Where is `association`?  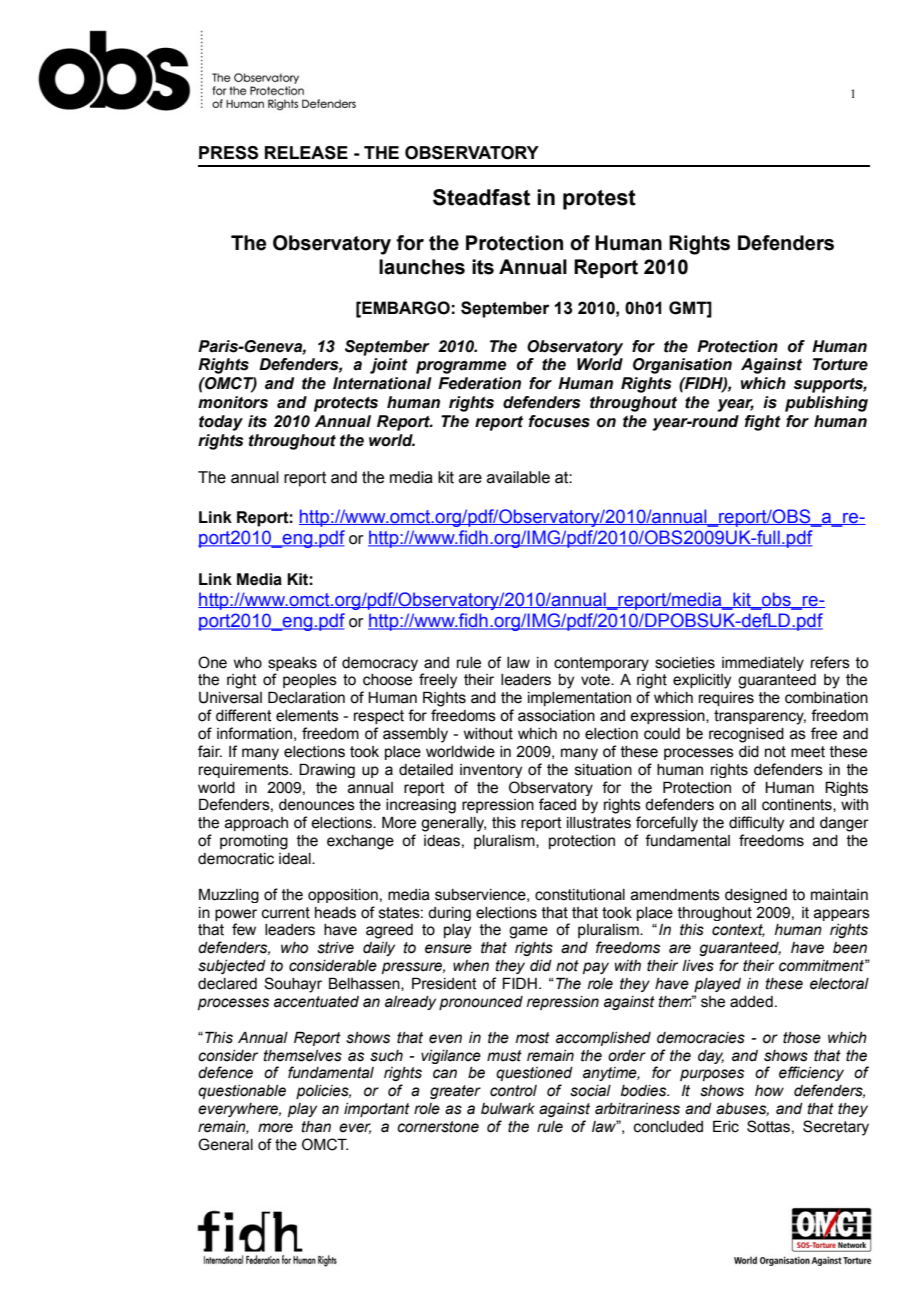 association is located at coordinates (556, 716).
